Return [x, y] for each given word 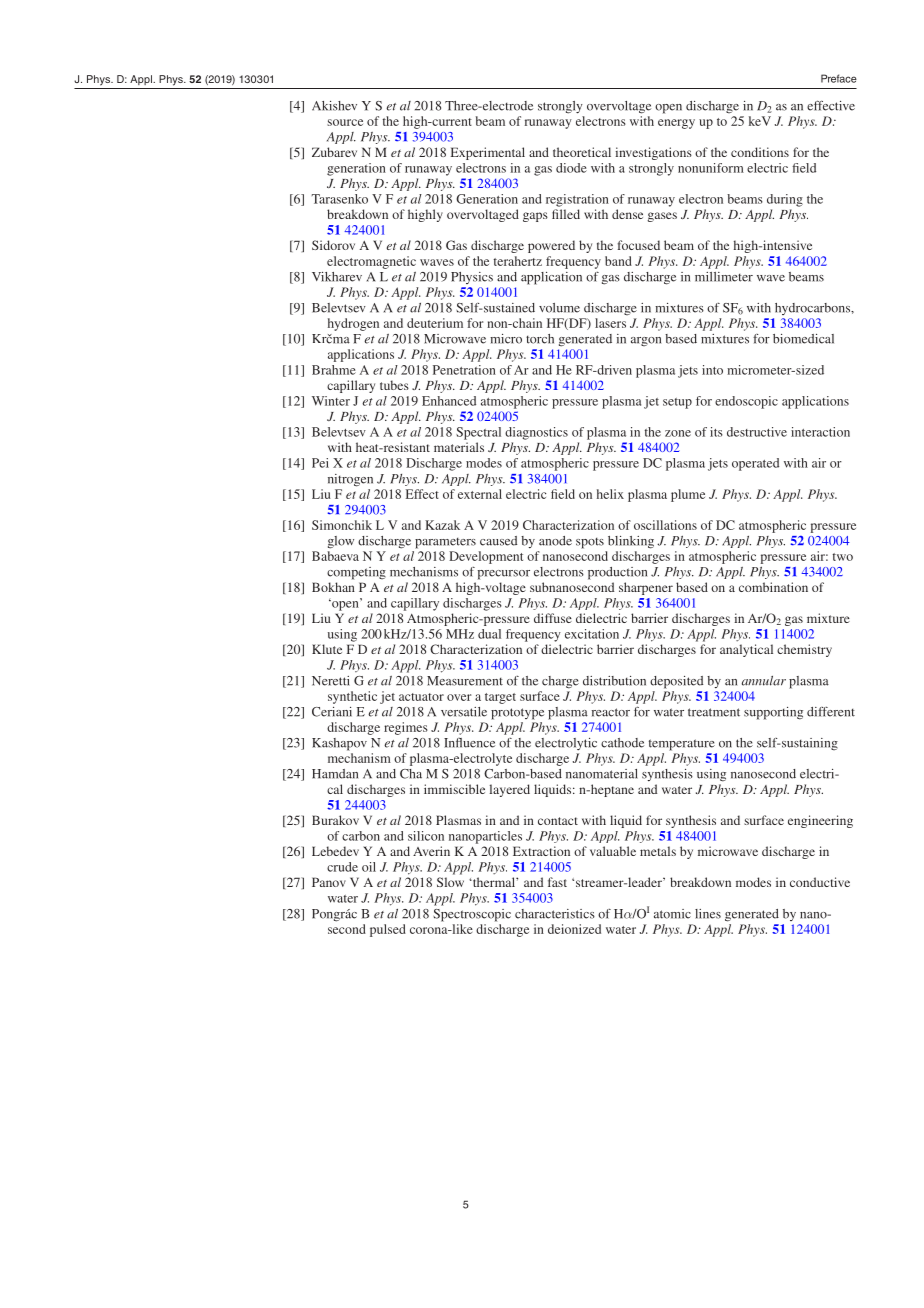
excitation [592, 634]
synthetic [352, 697]
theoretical [582, 152]
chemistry [804, 650]
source [345, 122]
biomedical [803, 339]
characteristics [555, 914]
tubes [394, 385]
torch [540, 339]
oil [369, 867]
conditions [760, 152]
